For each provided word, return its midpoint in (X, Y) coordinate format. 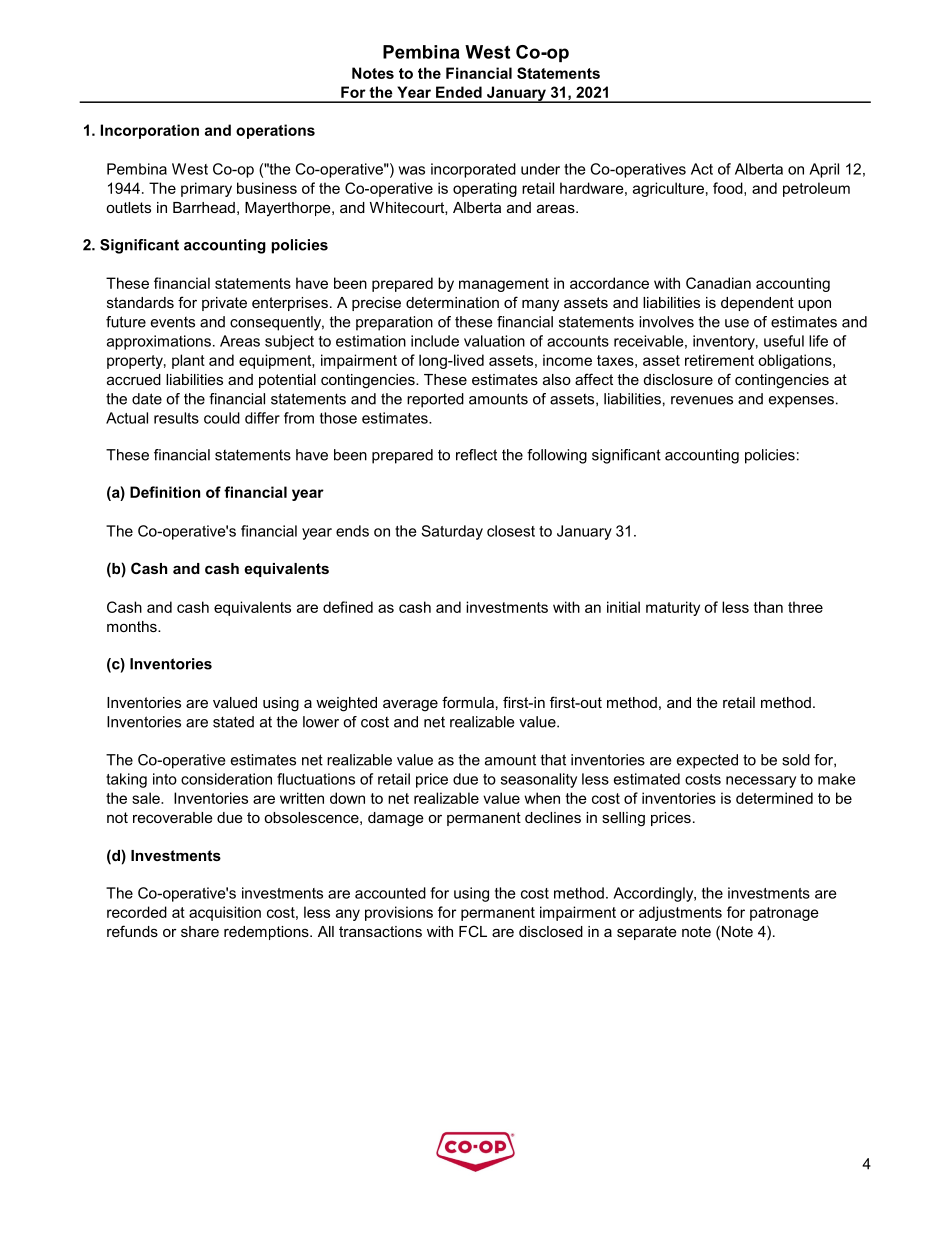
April (824, 170)
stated (233, 722)
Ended (459, 92)
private (224, 304)
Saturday (452, 532)
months (133, 626)
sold (796, 760)
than (768, 607)
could (222, 418)
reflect (476, 455)
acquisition (225, 913)
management (504, 285)
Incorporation (150, 131)
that (553, 760)
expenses (801, 402)
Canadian (718, 283)
